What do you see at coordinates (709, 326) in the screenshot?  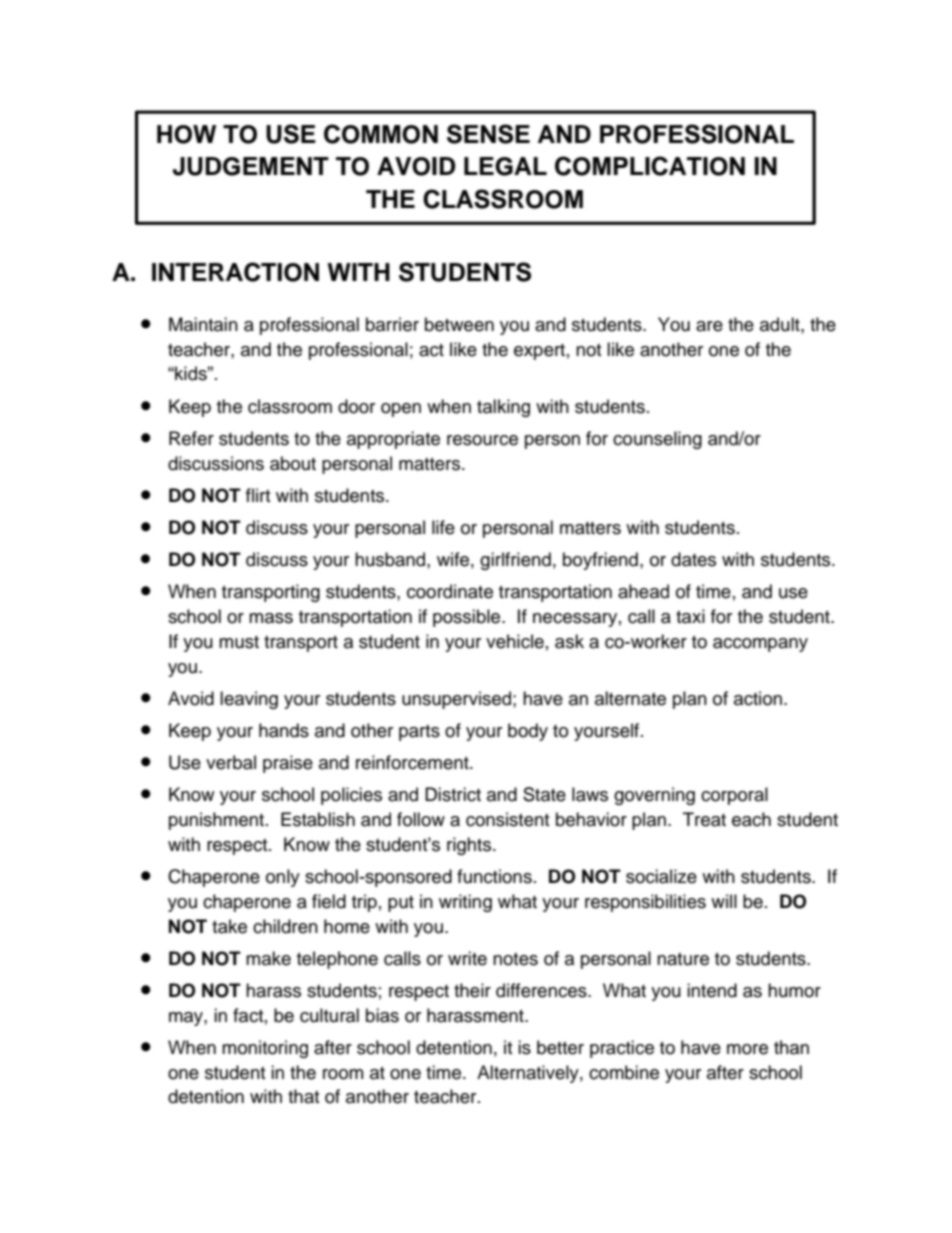 I see `are` at bounding box center [709, 326].
